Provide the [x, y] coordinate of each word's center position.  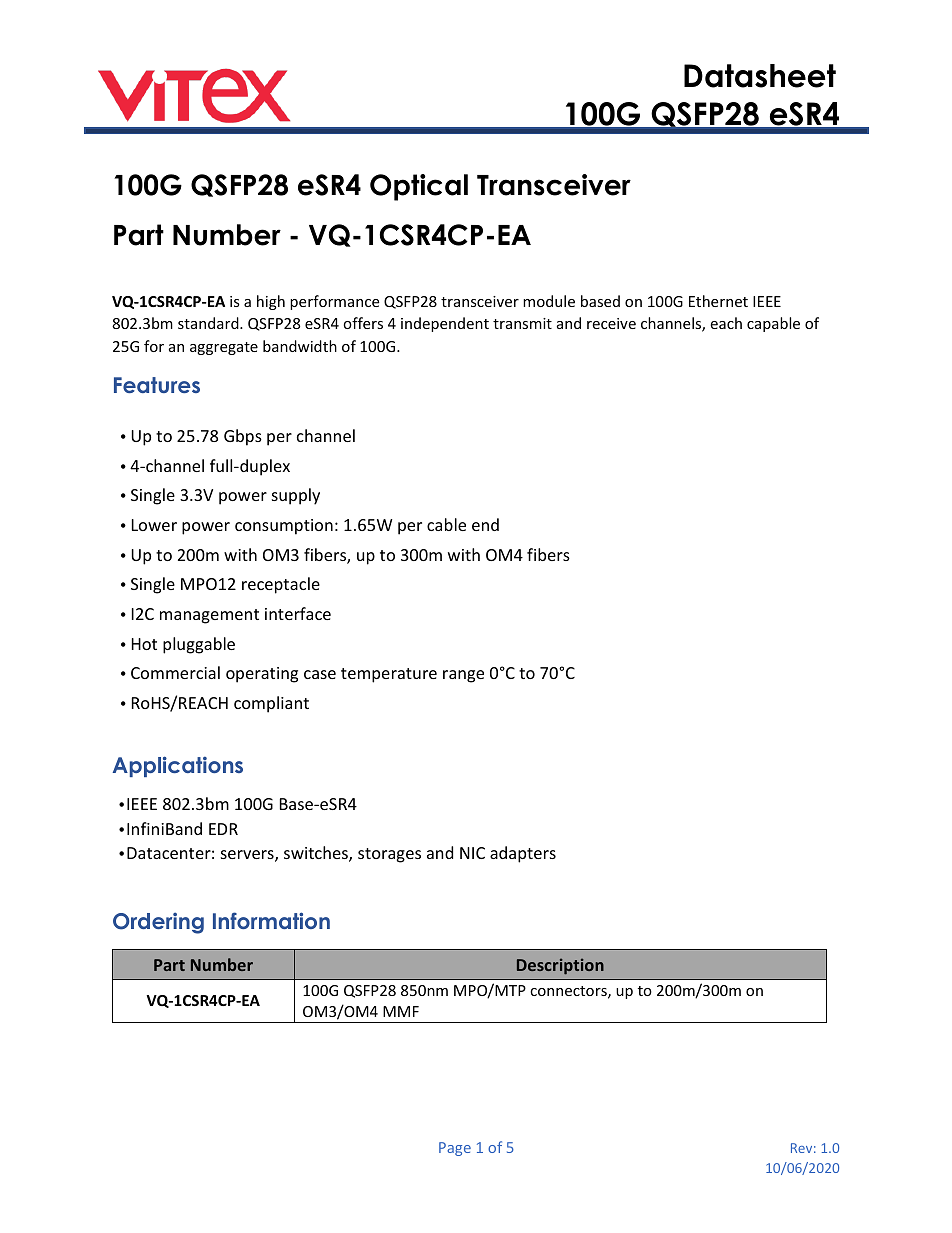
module [549, 301]
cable [446, 524]
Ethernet [718, 301]
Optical [419, 187]
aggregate [224, 348]
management [209, 616]
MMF [401, 1011]
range [463, 676]
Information [271, 920]
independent [445, 324]
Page [455, 1149]
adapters [523, 854]
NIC [472, 853]
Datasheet [760, 76]
